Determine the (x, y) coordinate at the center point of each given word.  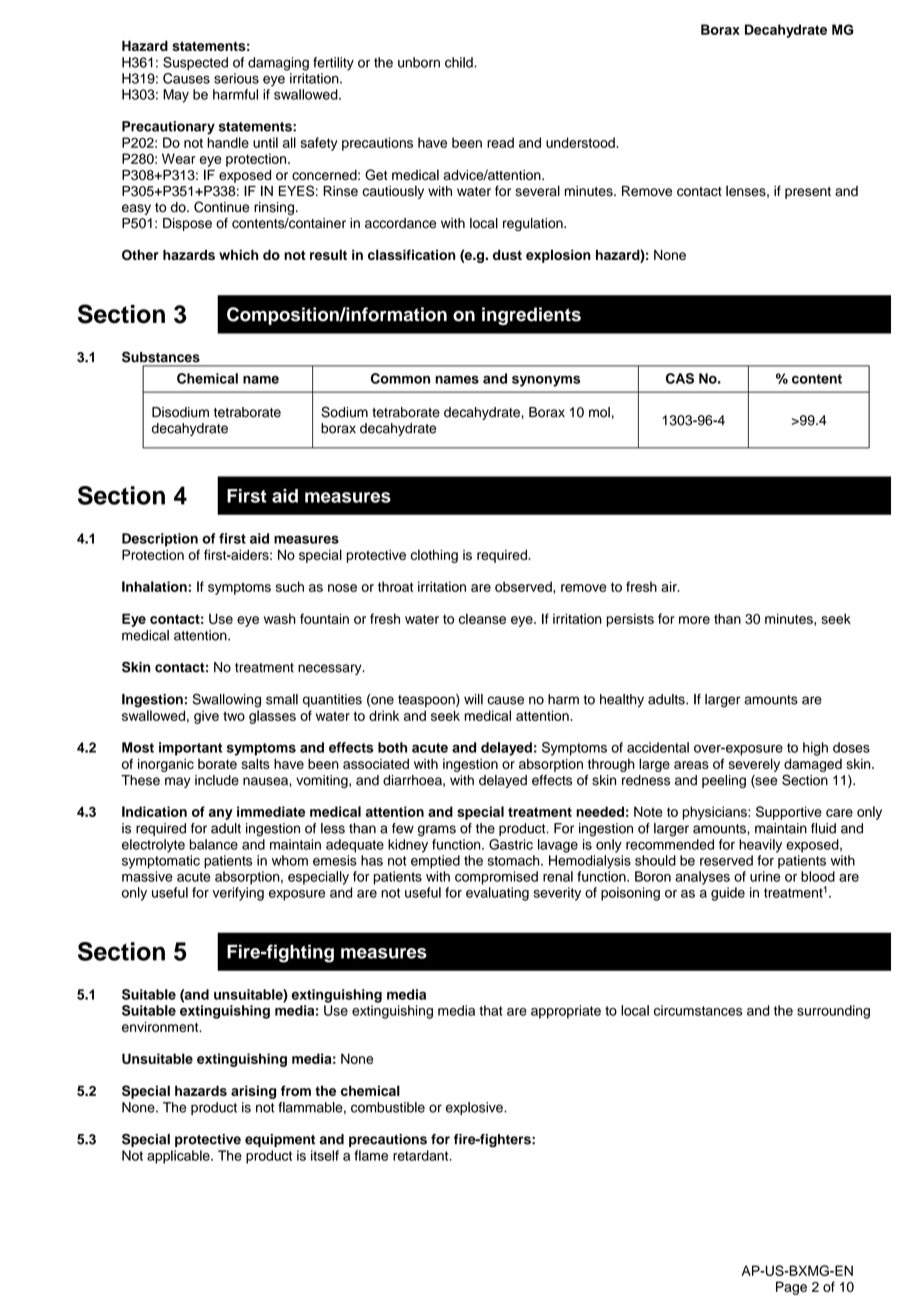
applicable (179, 1157)
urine (765, 876)
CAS (680, 378)
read (500, 142)
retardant (422, 1155)
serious (236, 78)
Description (160, 540)
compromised (496, 878)
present (808, 193)
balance (213, 844)
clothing (434, 556)
